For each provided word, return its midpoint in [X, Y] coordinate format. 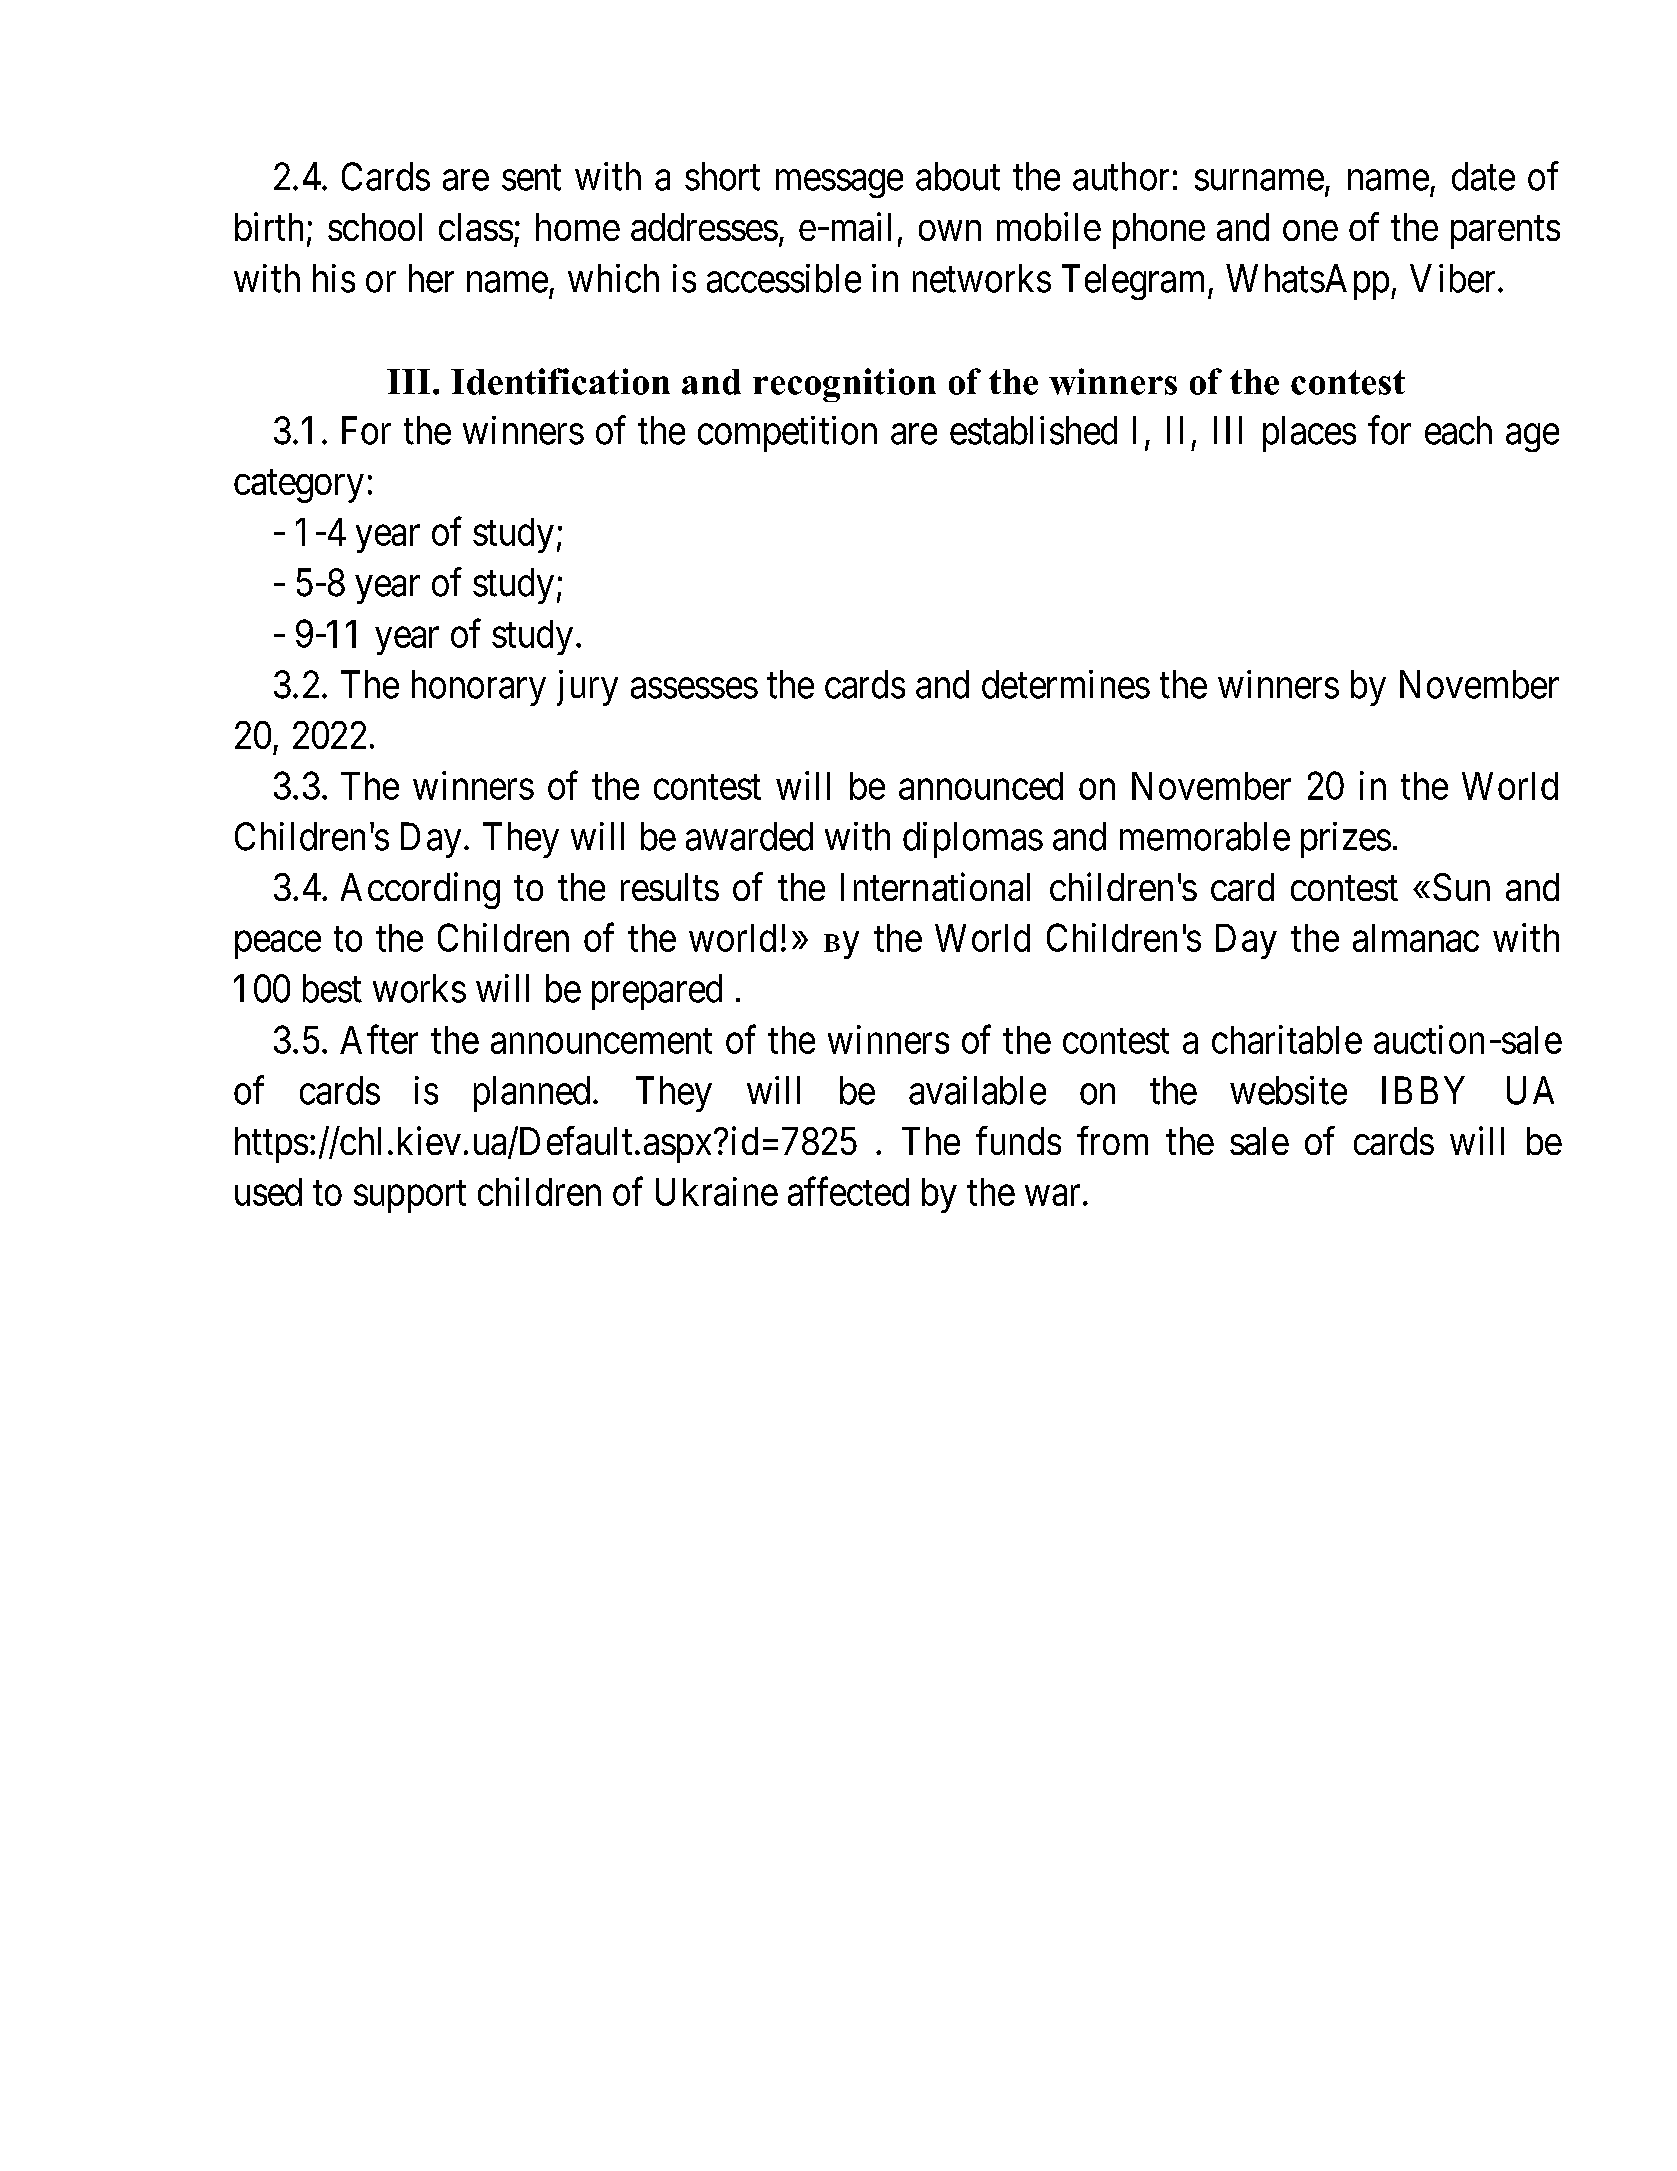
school [375, 227]
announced [981, 786]
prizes [1346, 840]
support [410, 1197]
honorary [479, 688]
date [1483, 176]
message [839, 184]
